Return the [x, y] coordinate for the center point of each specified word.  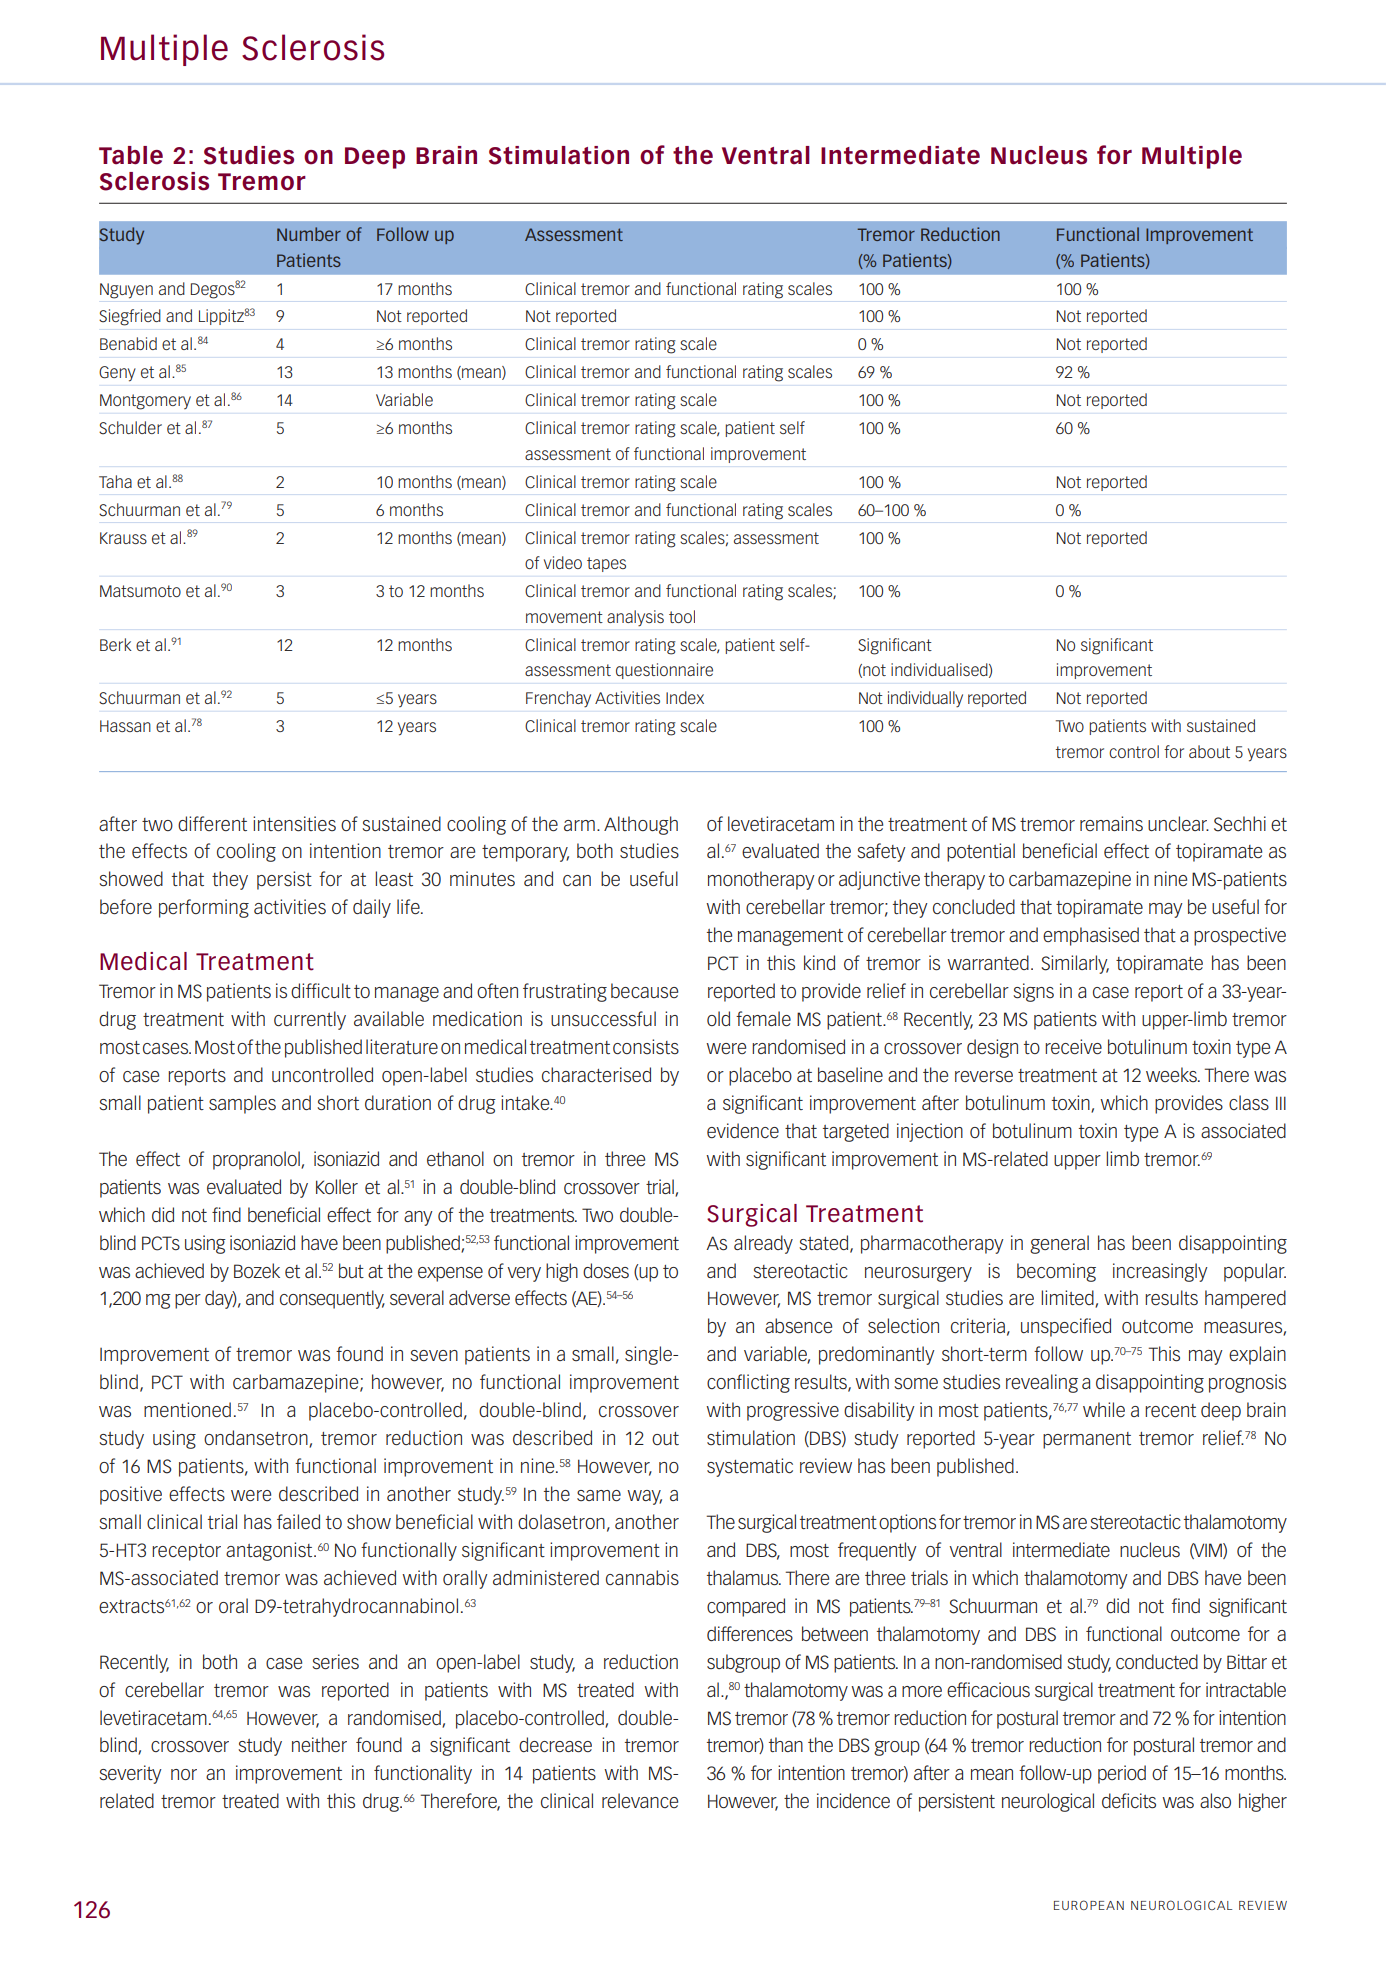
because [644, 991]
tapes [606, 564]
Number [309, 234]
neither [319, 1744]
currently [310, 1020]
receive [1073, 1046]
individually [925, 699]
